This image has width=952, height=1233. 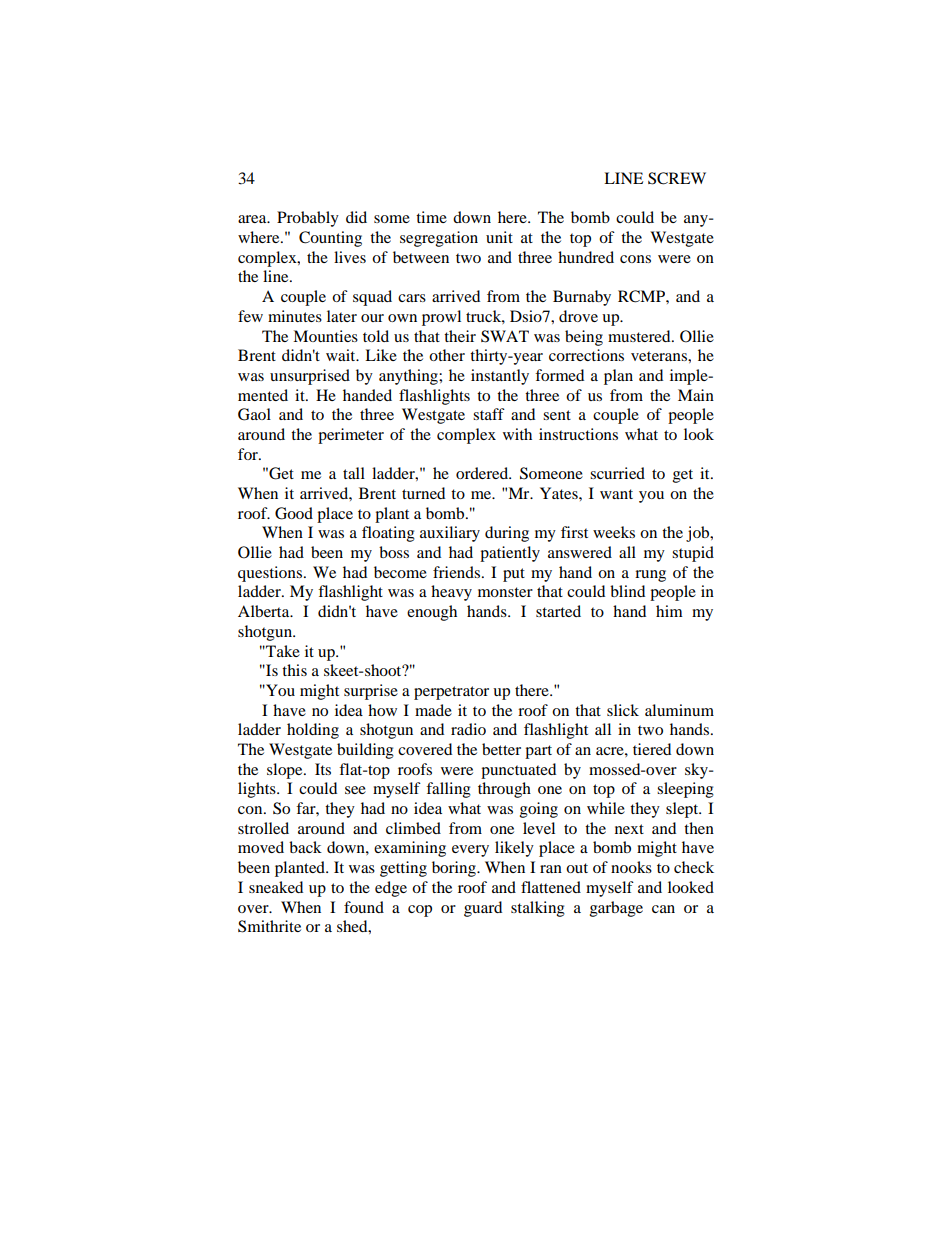 I want to click on weeks, so click(x=614, y=532).
